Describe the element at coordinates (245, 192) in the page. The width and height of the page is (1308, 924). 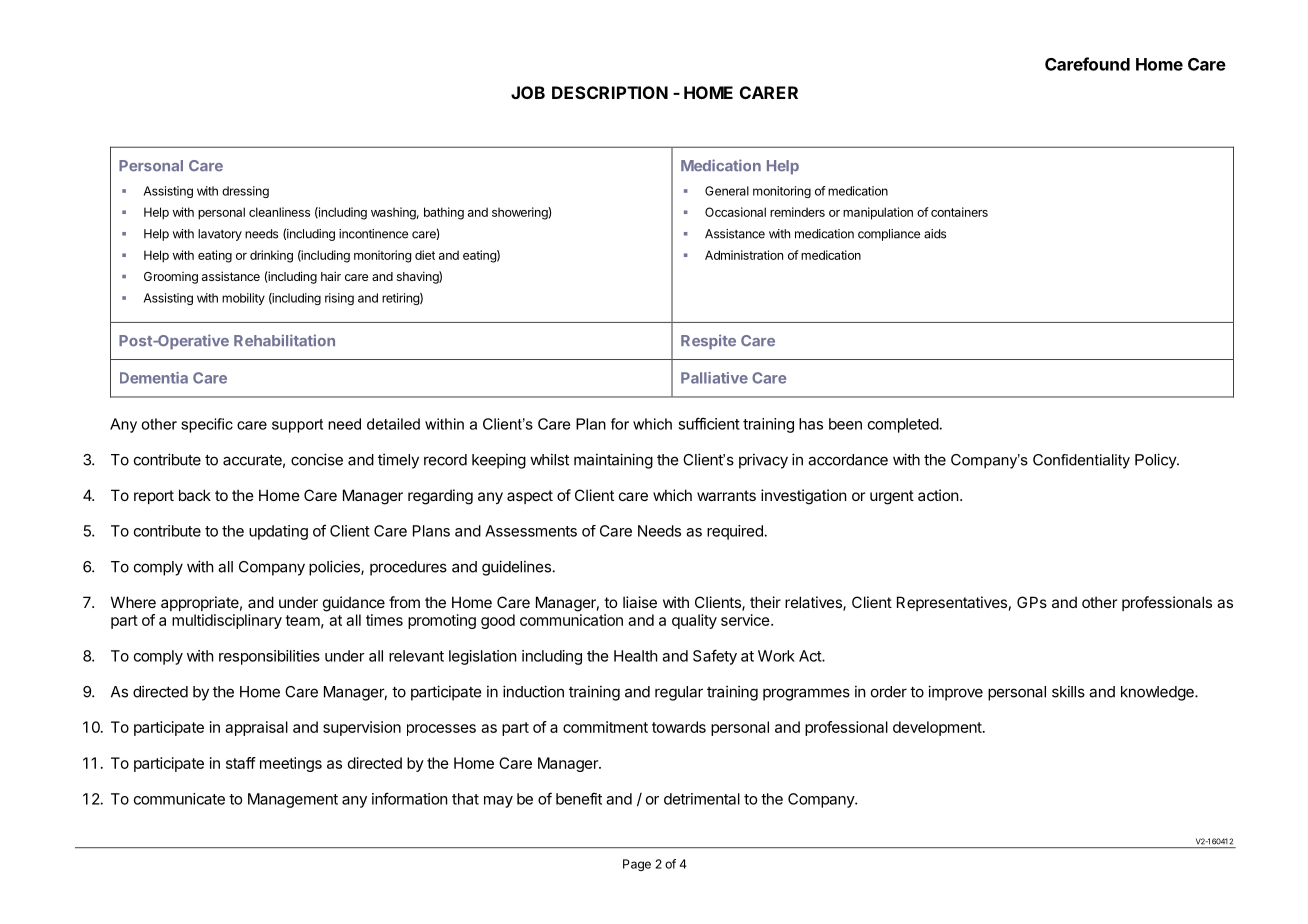
I see `dressing` at that location.
